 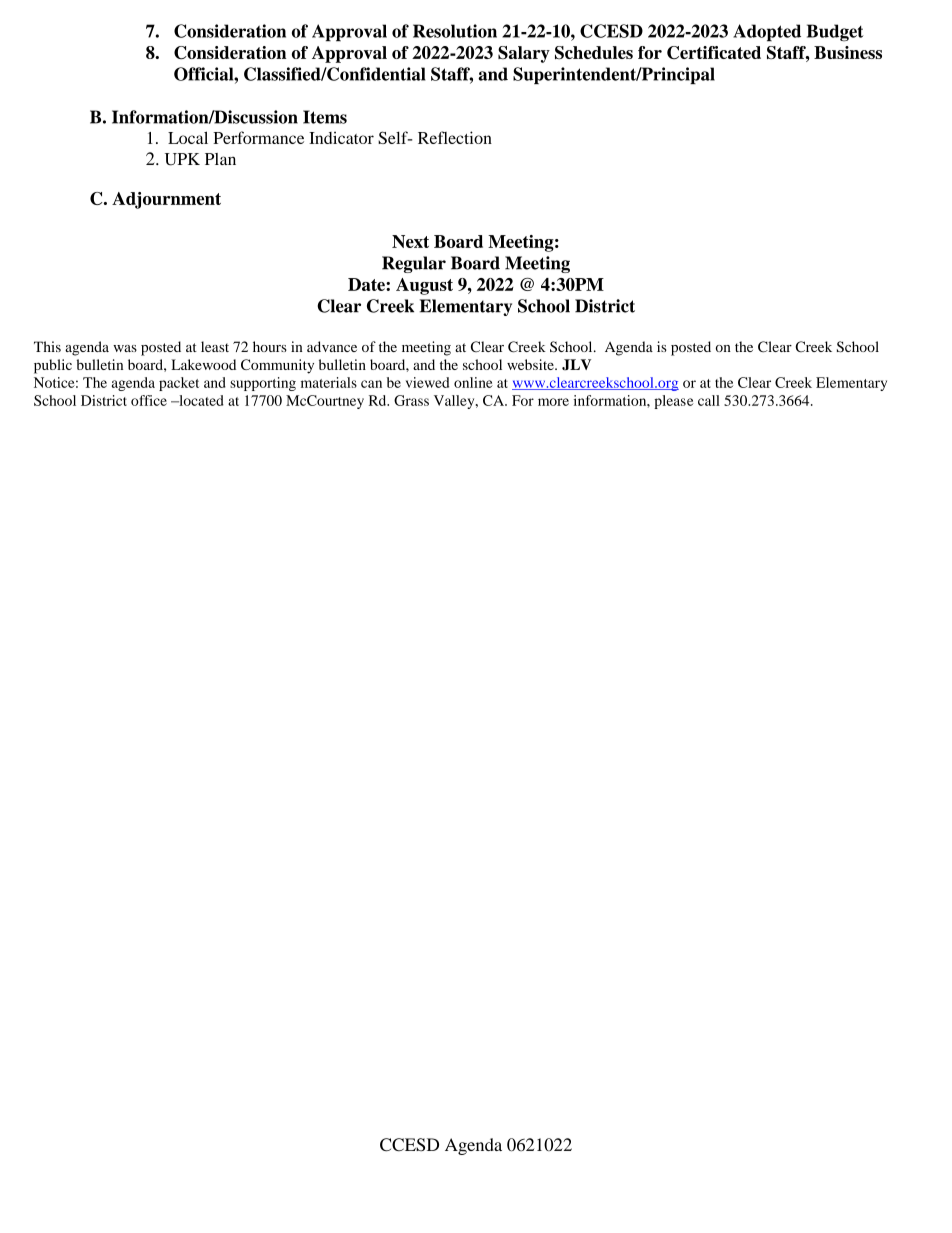 I want to click on August, so click(x=424, y=286).
